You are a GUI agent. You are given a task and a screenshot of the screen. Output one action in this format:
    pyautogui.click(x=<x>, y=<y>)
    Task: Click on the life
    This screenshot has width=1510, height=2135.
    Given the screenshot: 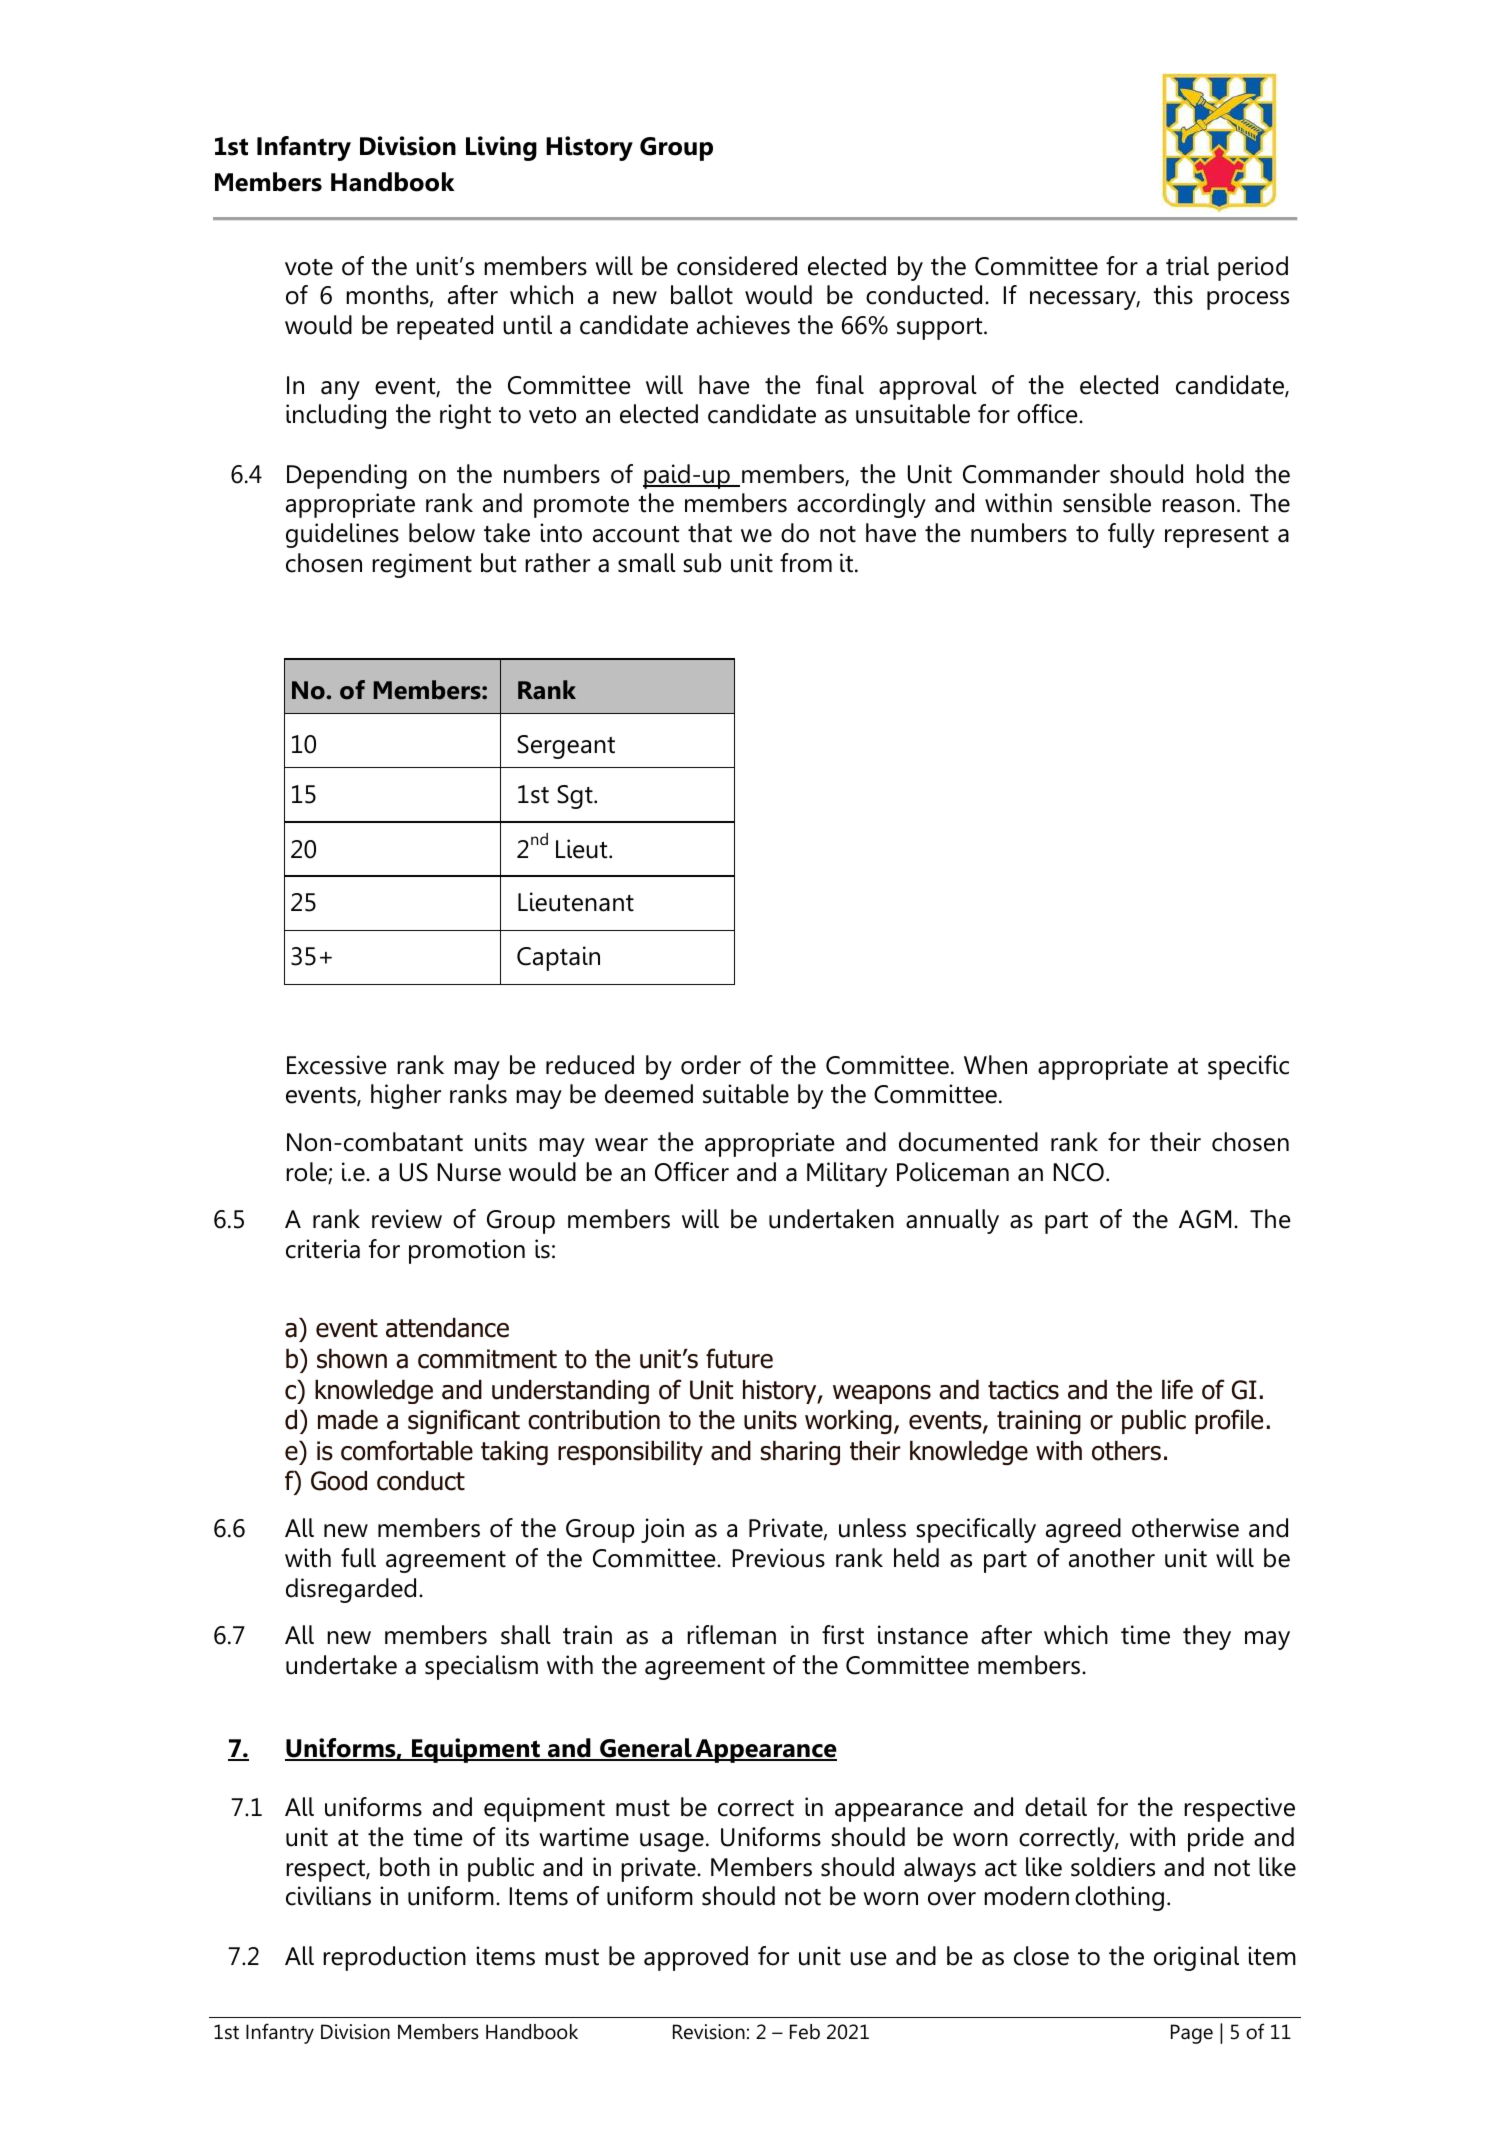 What is the action you would take?
    pyautogui.click(x=1177, y=1389)
